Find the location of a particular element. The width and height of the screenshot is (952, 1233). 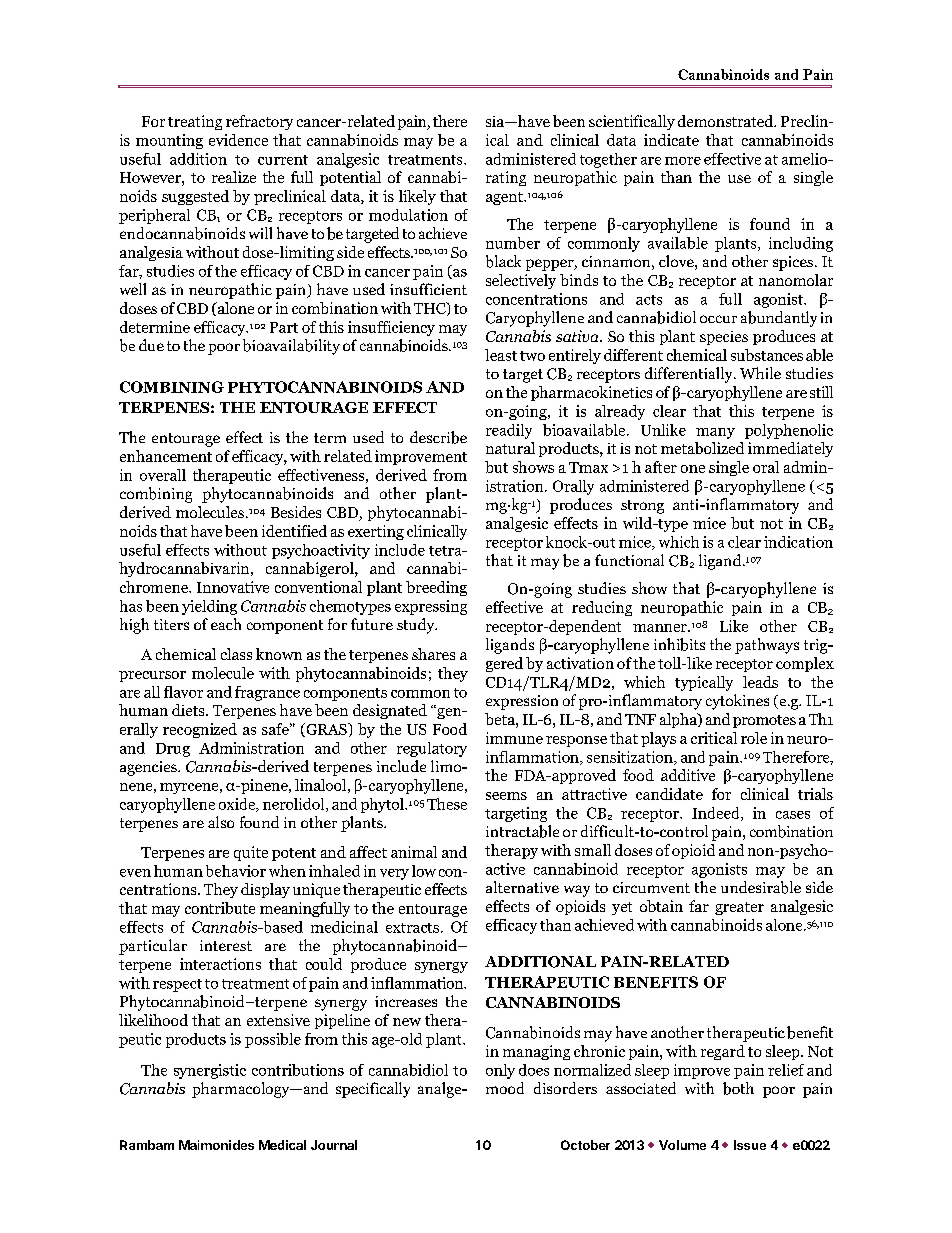

demonstrated is located at coordinates (727, 121).
